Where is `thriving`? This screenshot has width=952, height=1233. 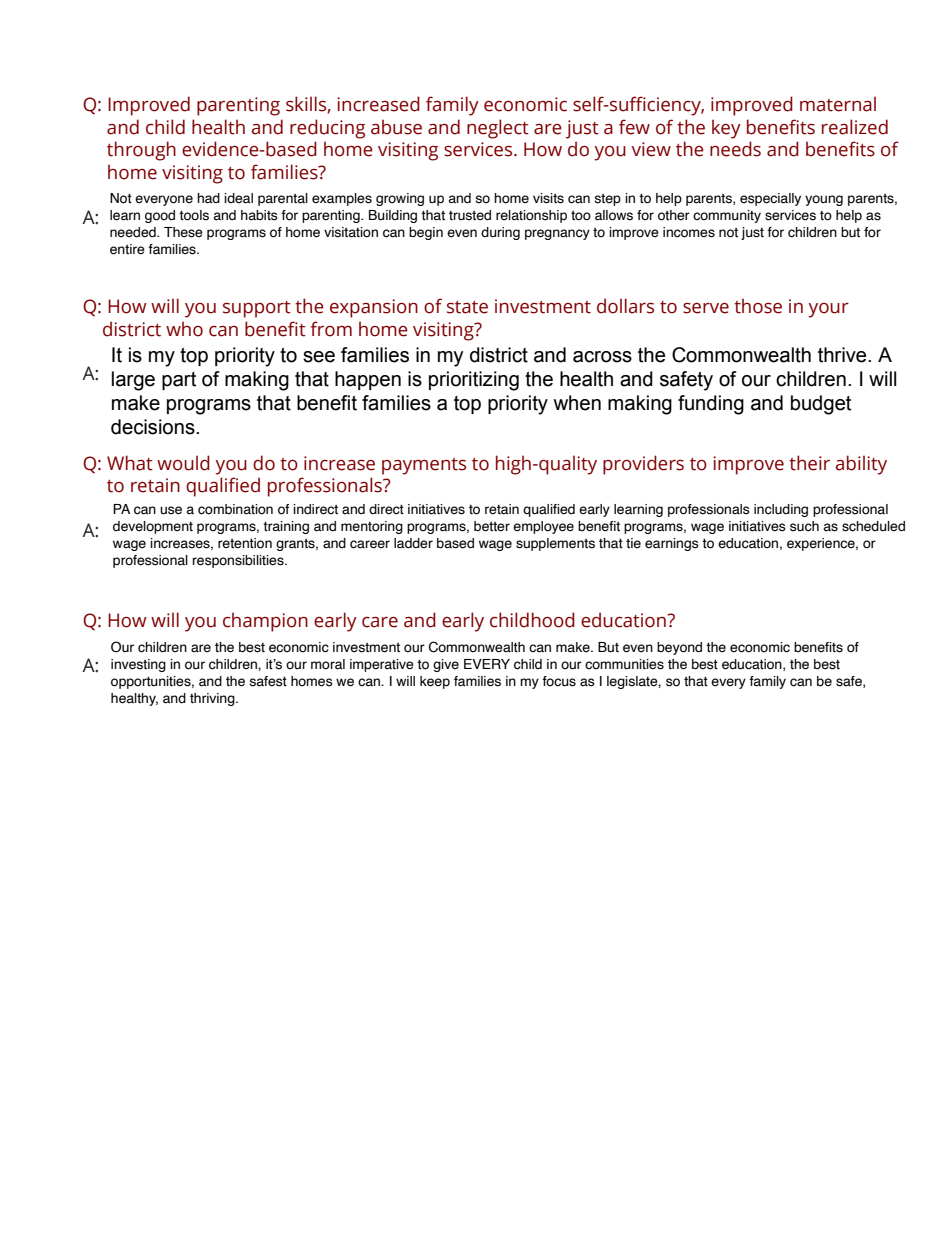 thriving is located at coordinates (213, 699).
